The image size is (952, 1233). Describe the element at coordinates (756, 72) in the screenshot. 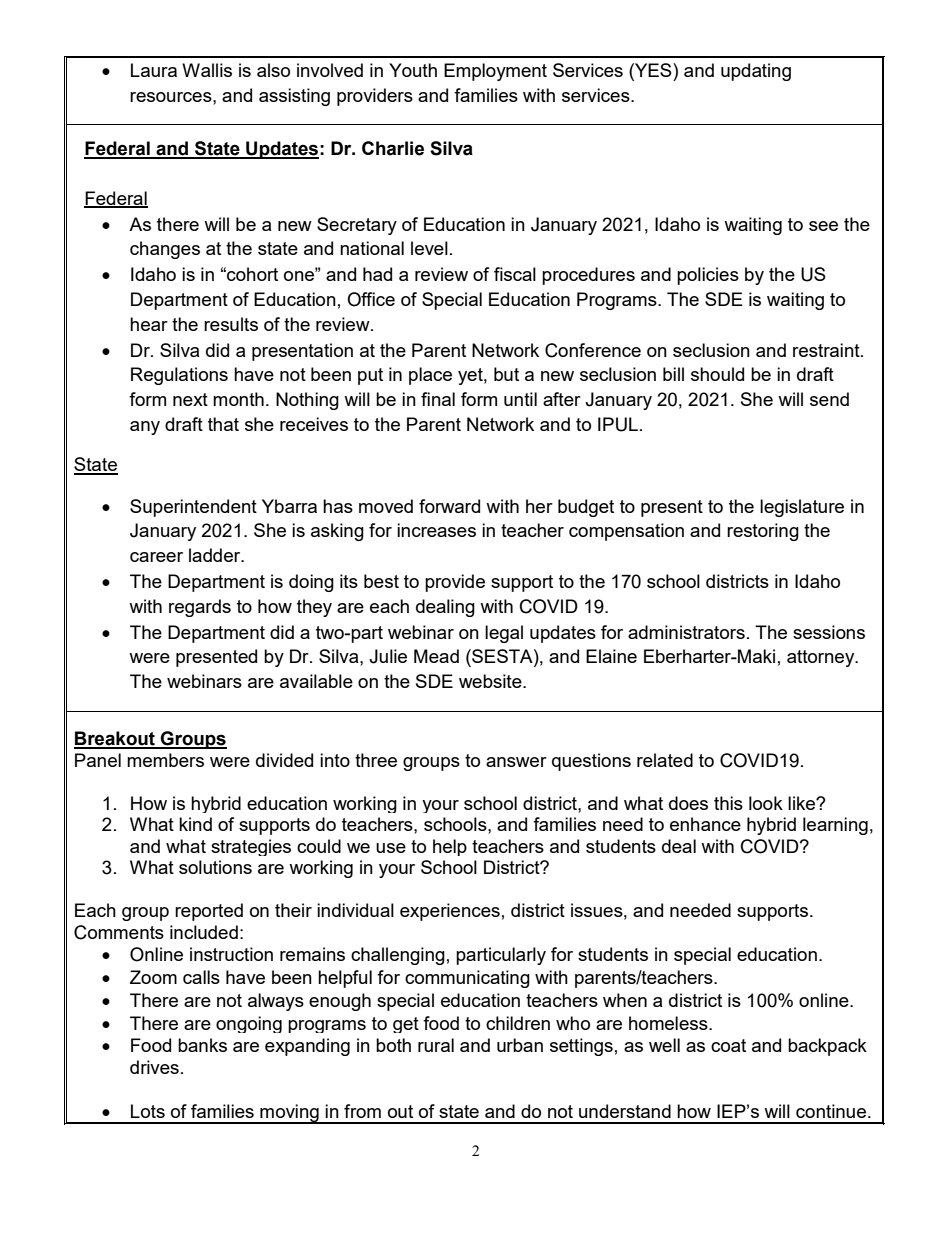

I see `updating` at that location.
